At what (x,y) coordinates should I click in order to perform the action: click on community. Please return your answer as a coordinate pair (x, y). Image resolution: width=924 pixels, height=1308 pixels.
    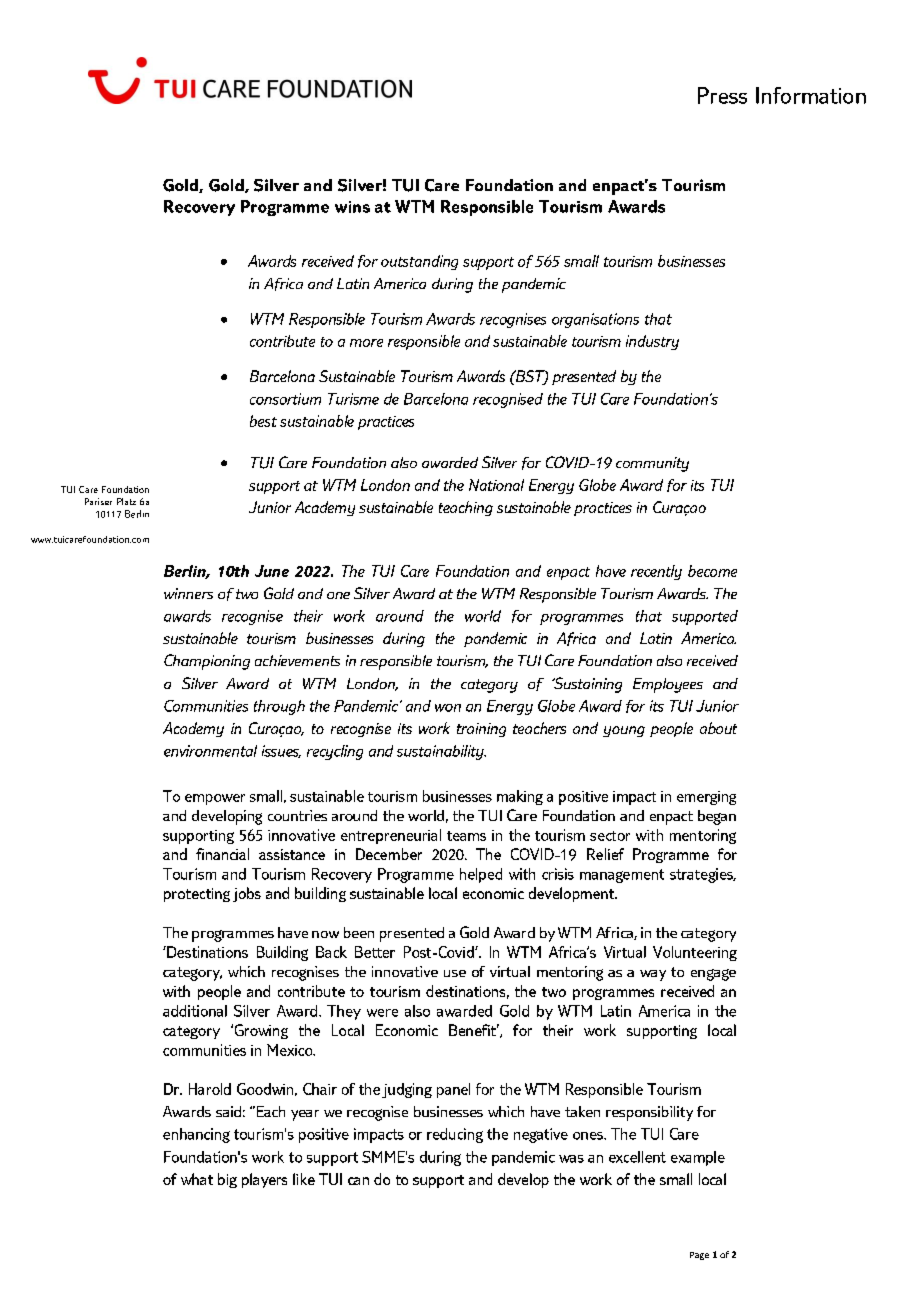
    Looking at the image, I should click on (652, 464).
